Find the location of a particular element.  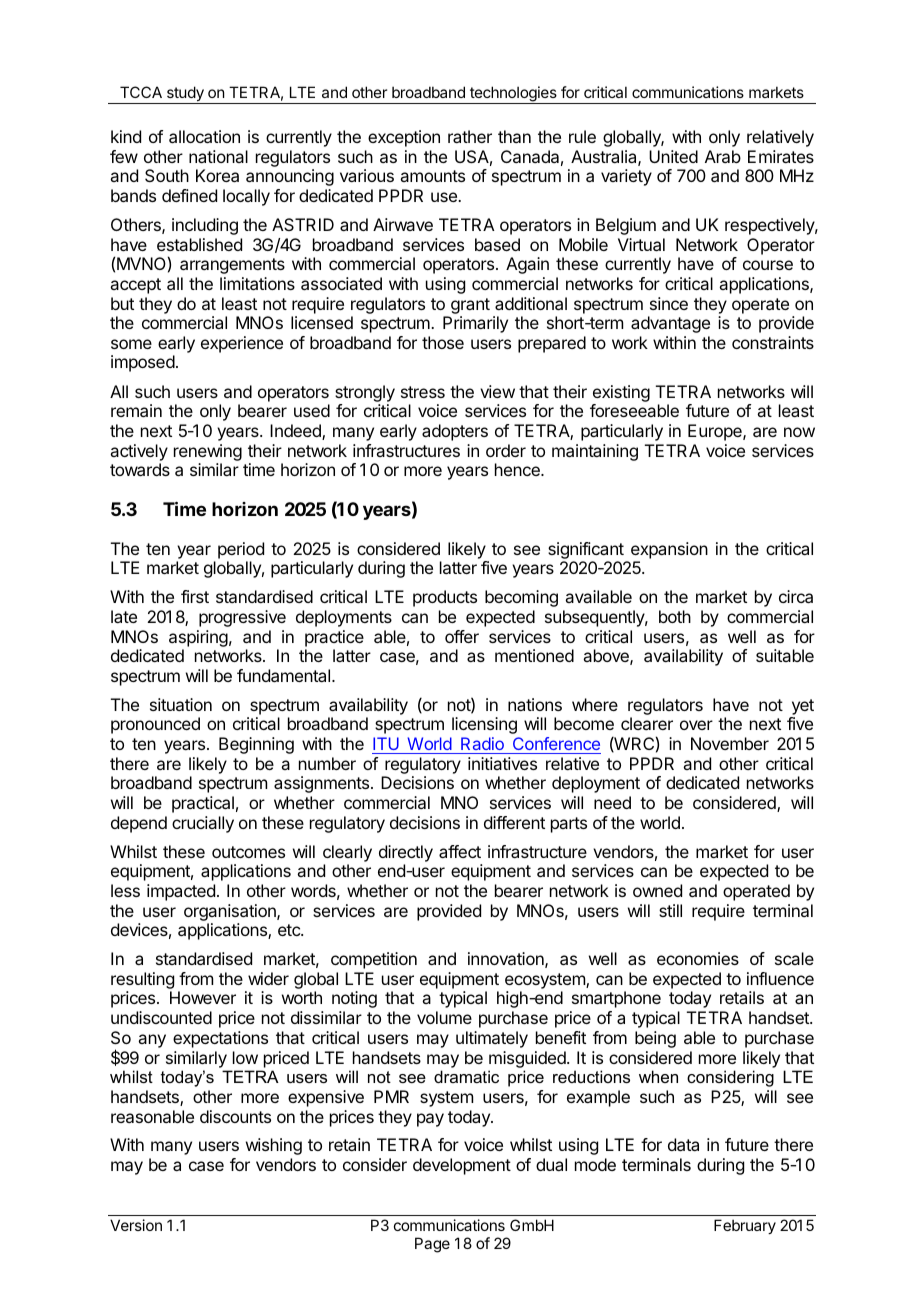

over is located at coordinates (696, 725).
